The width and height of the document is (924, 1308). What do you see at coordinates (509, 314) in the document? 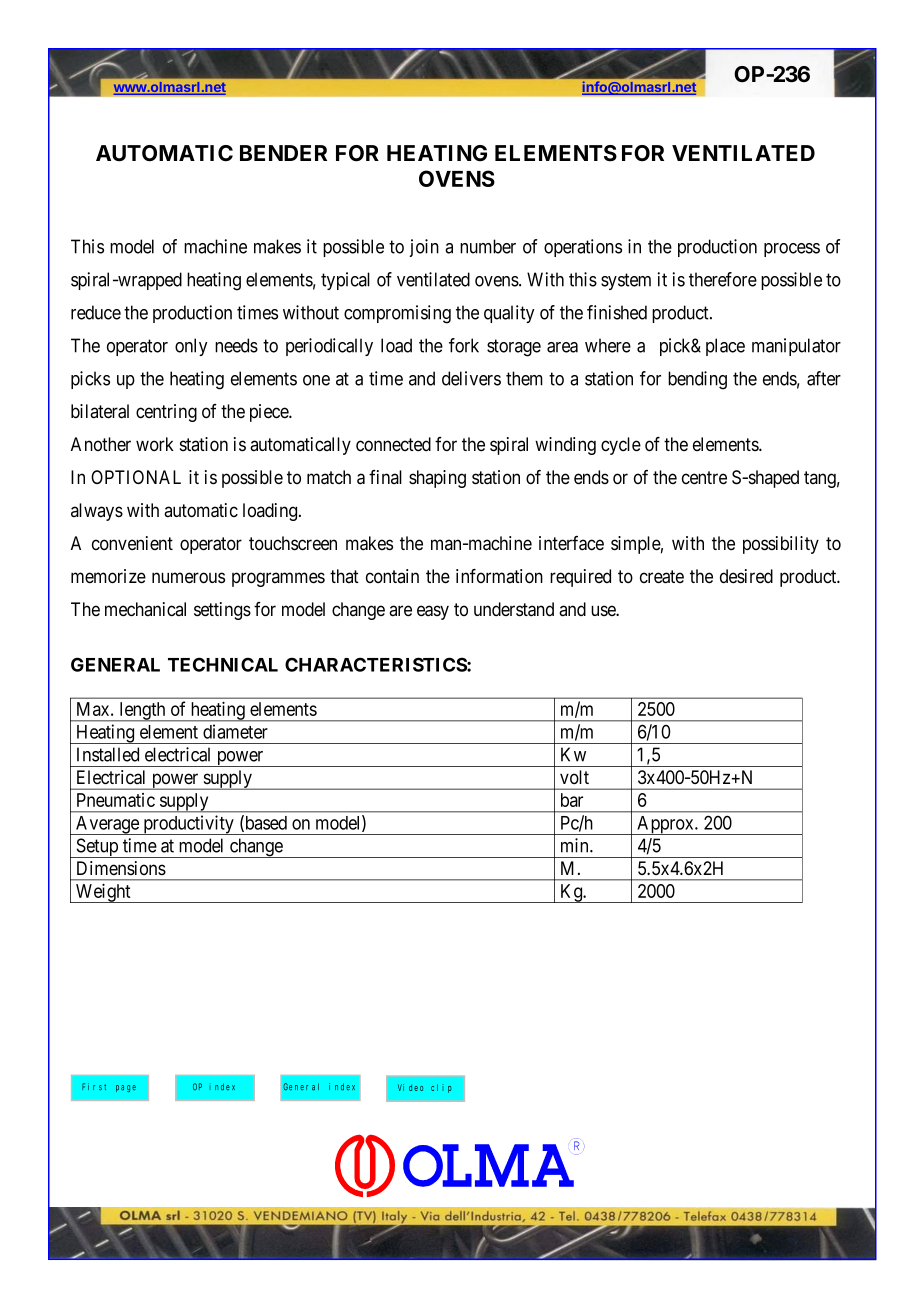
I see `quality` at bounding box center [509, 314].
